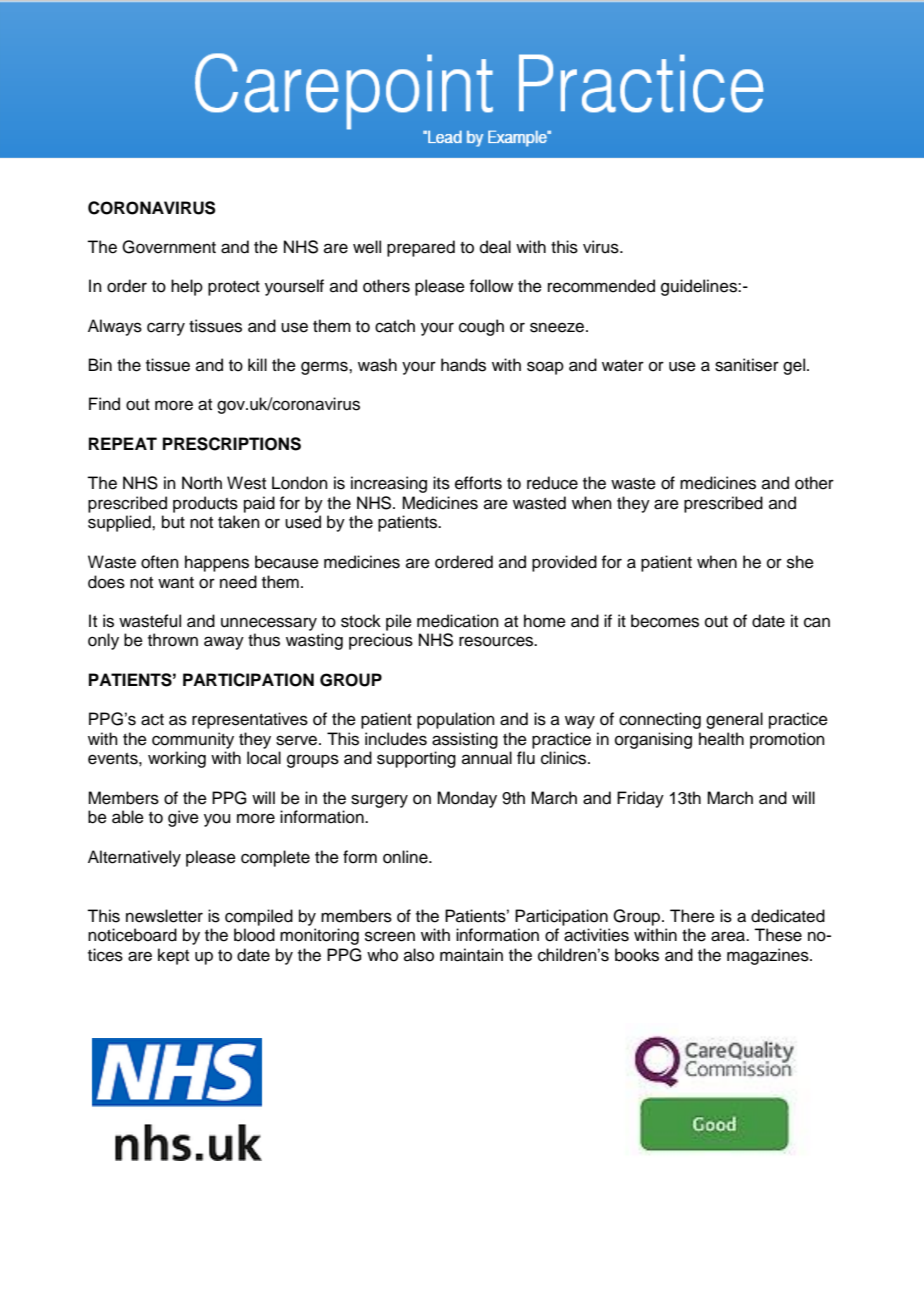 The width and height of the image is (924, 1309). Describe the element at coordinates (441, 483) in the image. I see `its` at that location.
